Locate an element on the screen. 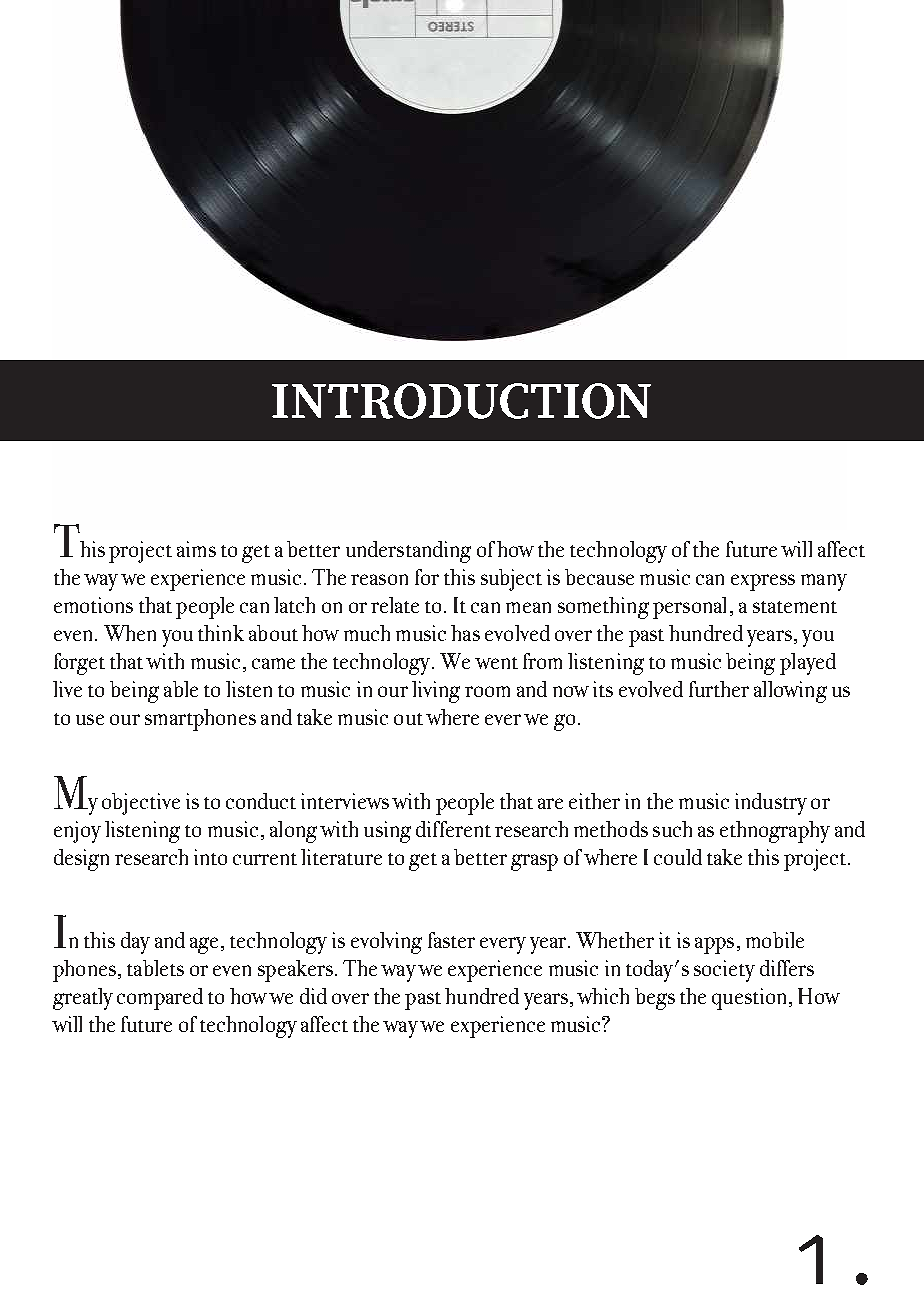 Image resolution: width=924 pixels, height=1308 pixels. living is located at coordinates (436, 692).
